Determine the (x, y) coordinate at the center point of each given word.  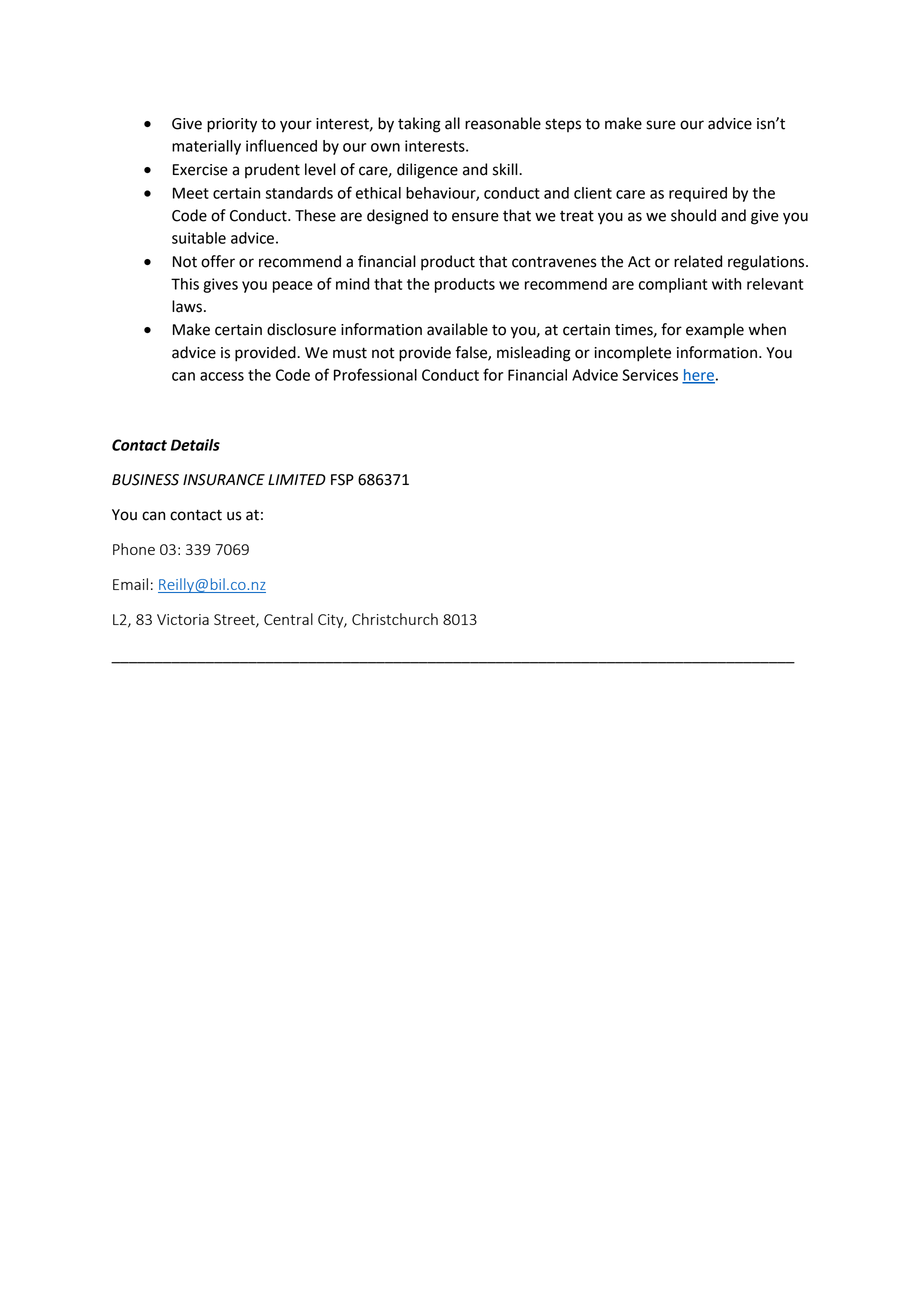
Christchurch (395, 619)
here (698, 376)
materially (206, 147)
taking (419, 125)
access (222, 376)
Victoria (183, 619)
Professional (375, 374)
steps (563, 125)
